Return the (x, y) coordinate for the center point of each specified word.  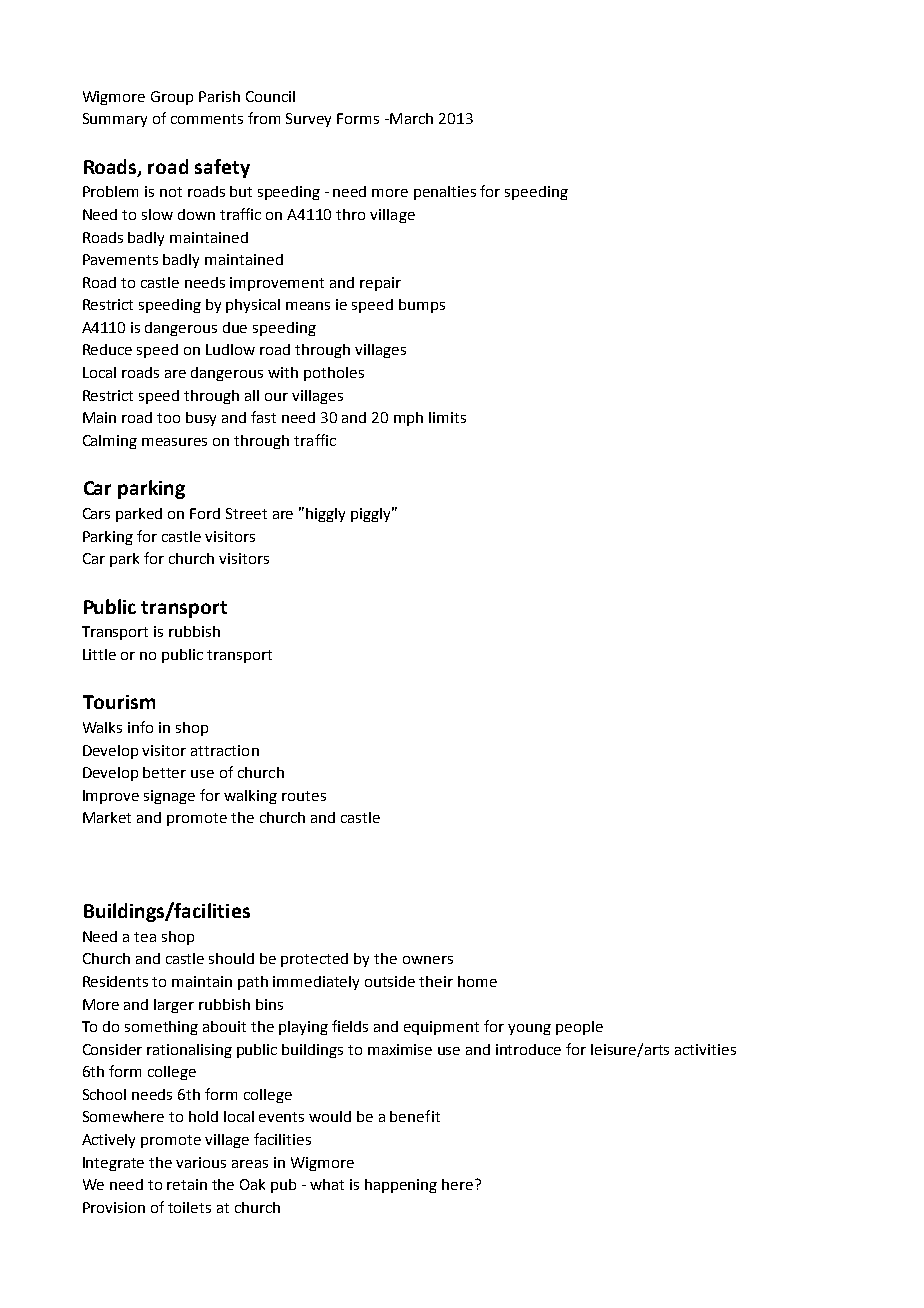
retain (187, 1184)
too (168, 418)
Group (172, 98)
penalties (445, 193)
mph (408, 419)
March (411, 118)
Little (99, 654)
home (477, 981)
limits (447, 417)
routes (304, 796)
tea (145, 937)
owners (428, 960)
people (579, 1028)
